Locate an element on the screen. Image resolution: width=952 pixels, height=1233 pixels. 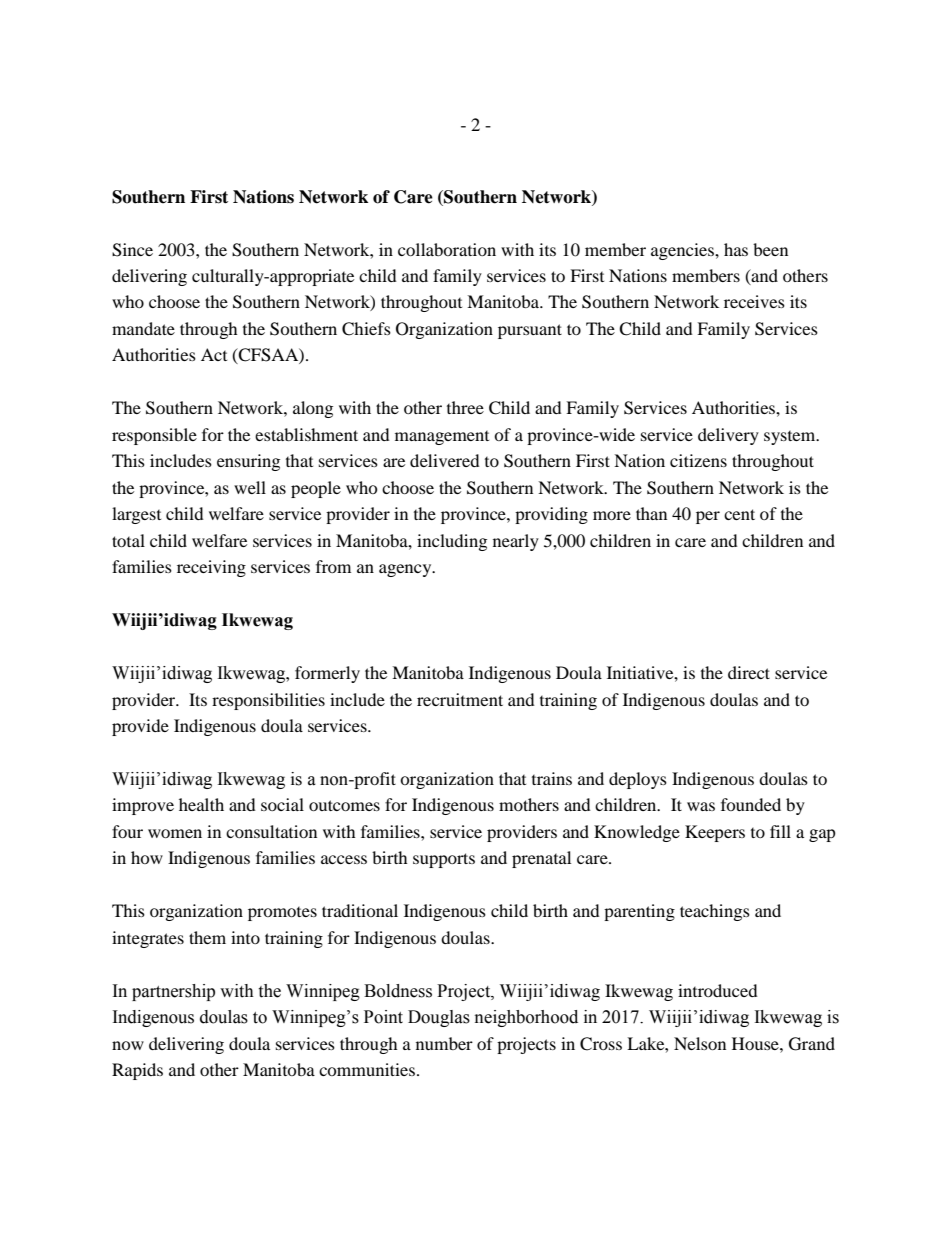
citizens is located at coordinates (698, 460).
